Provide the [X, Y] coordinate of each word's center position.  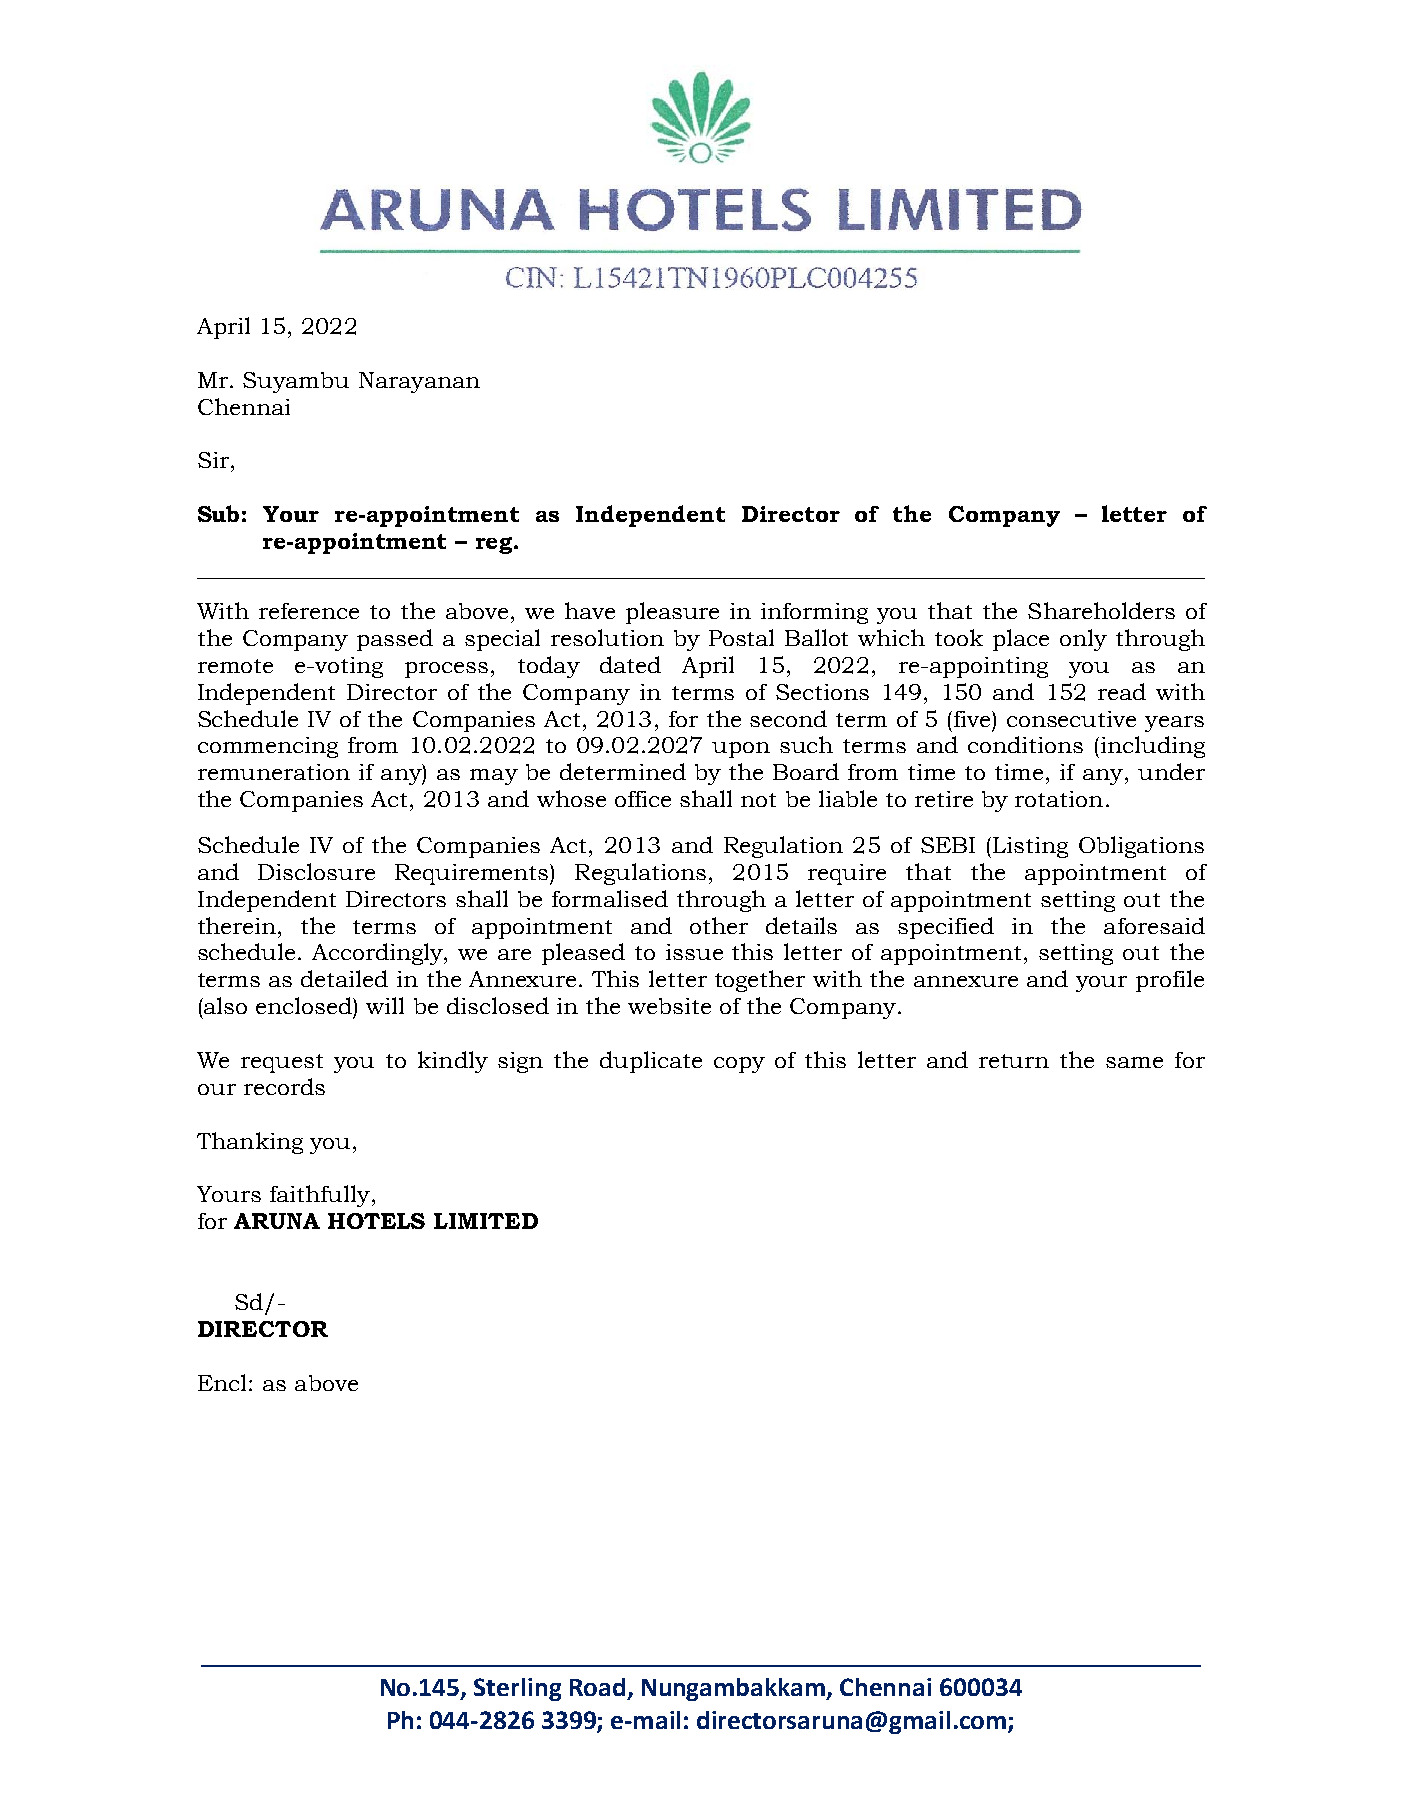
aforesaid [1154, 925]
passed [395, 640]
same [1134, 1062]
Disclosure [316, 871]
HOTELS [376, 1221]
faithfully [320, 1196]
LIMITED [486, 1221]
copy [739, 1065]
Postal [741, 637]
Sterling [517, 1689]
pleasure [672, 613]
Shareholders [1101, 610]
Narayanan [419, 382]
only [1083, 640]
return [1014, 1061]
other [719, 925]
